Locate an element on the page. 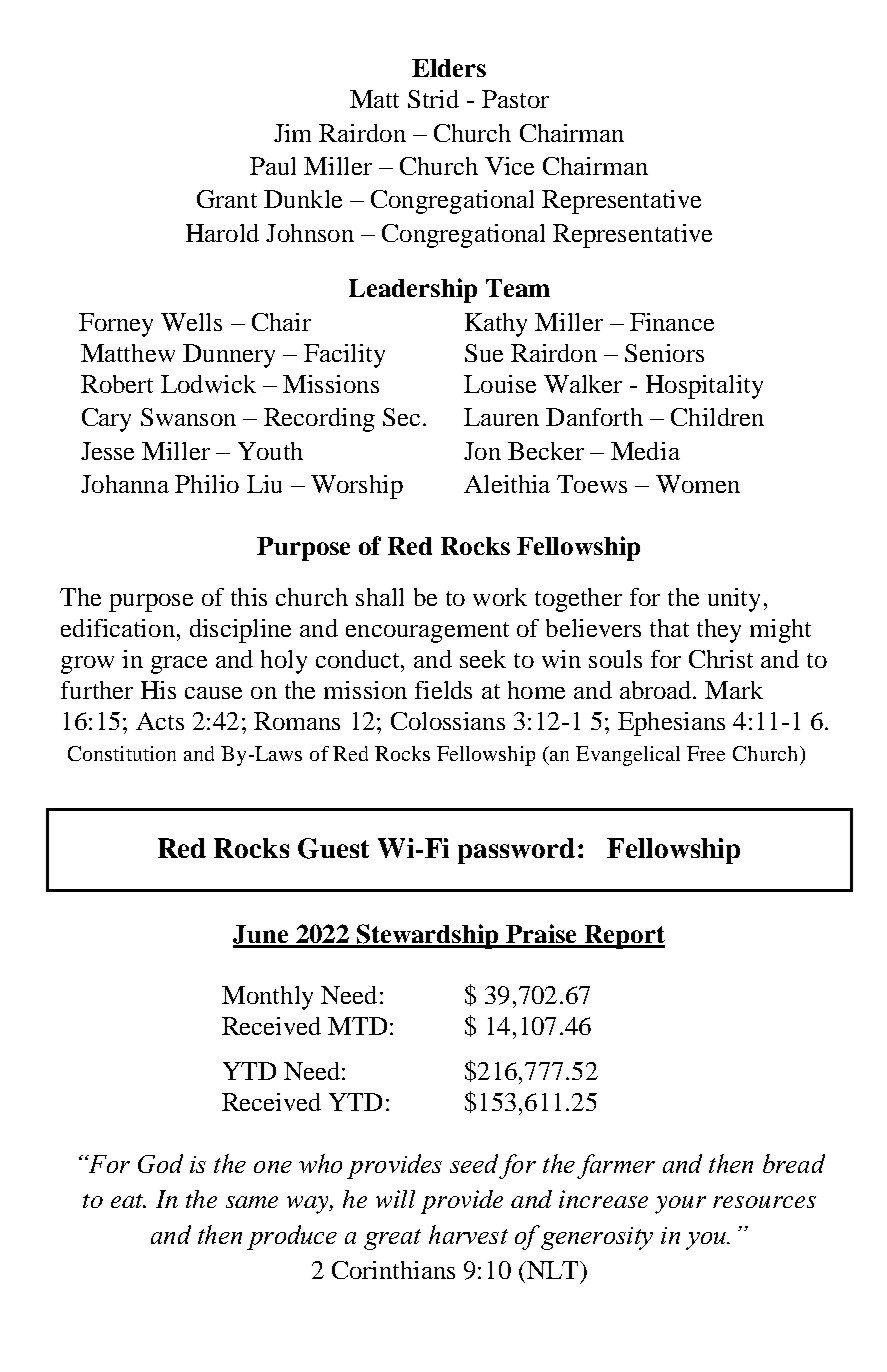  Paul is located at coordinates (273, 166).
